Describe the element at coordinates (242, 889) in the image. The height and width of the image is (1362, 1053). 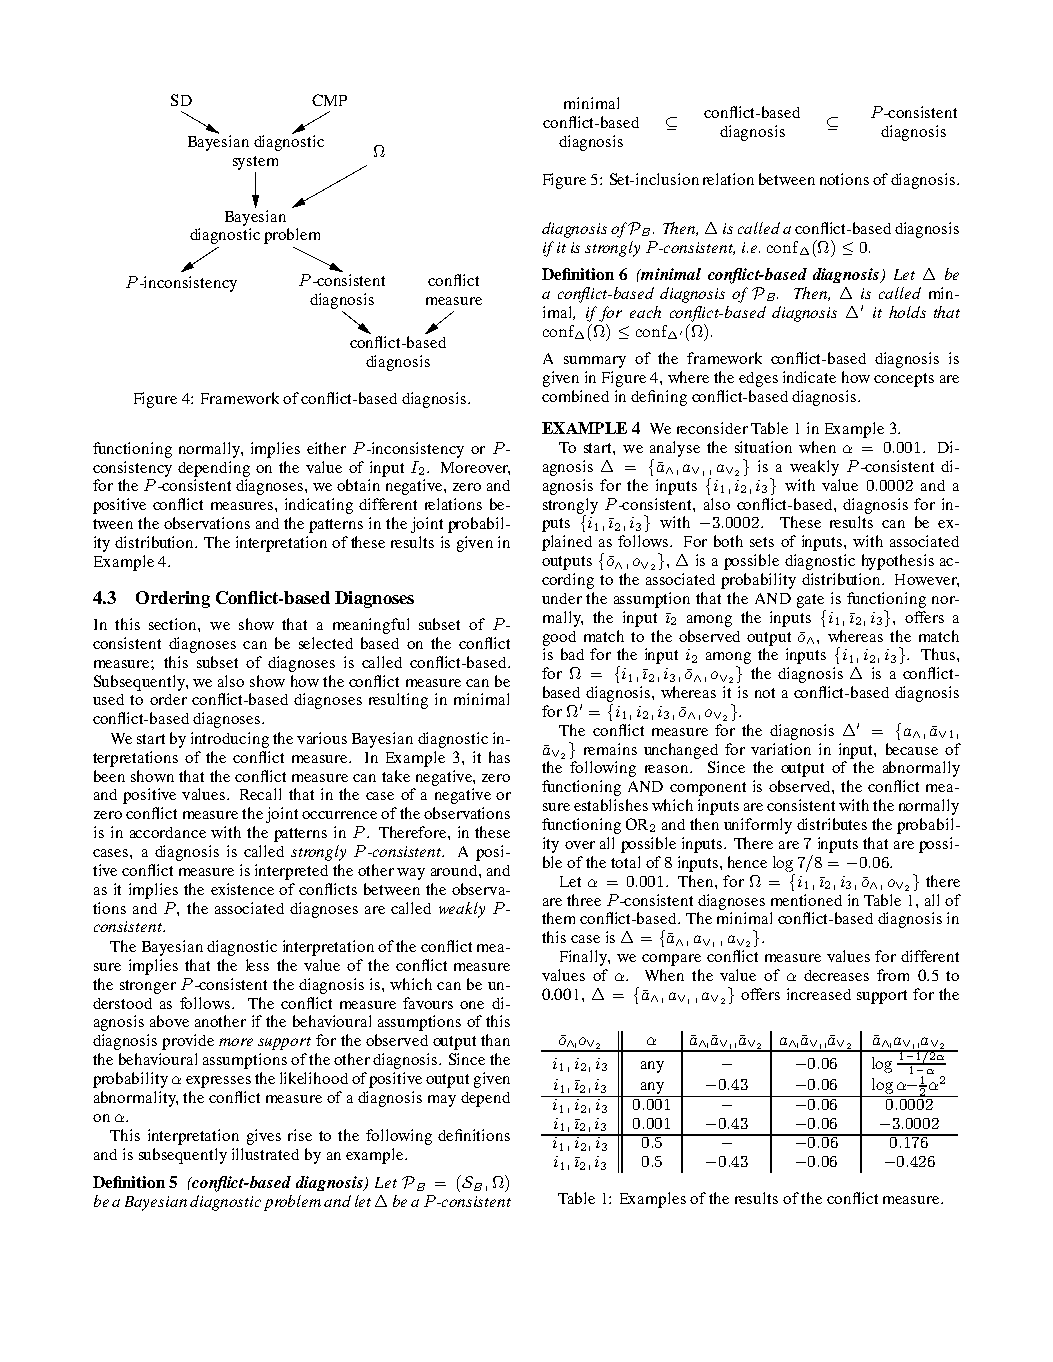
I see `existence` at that location.
